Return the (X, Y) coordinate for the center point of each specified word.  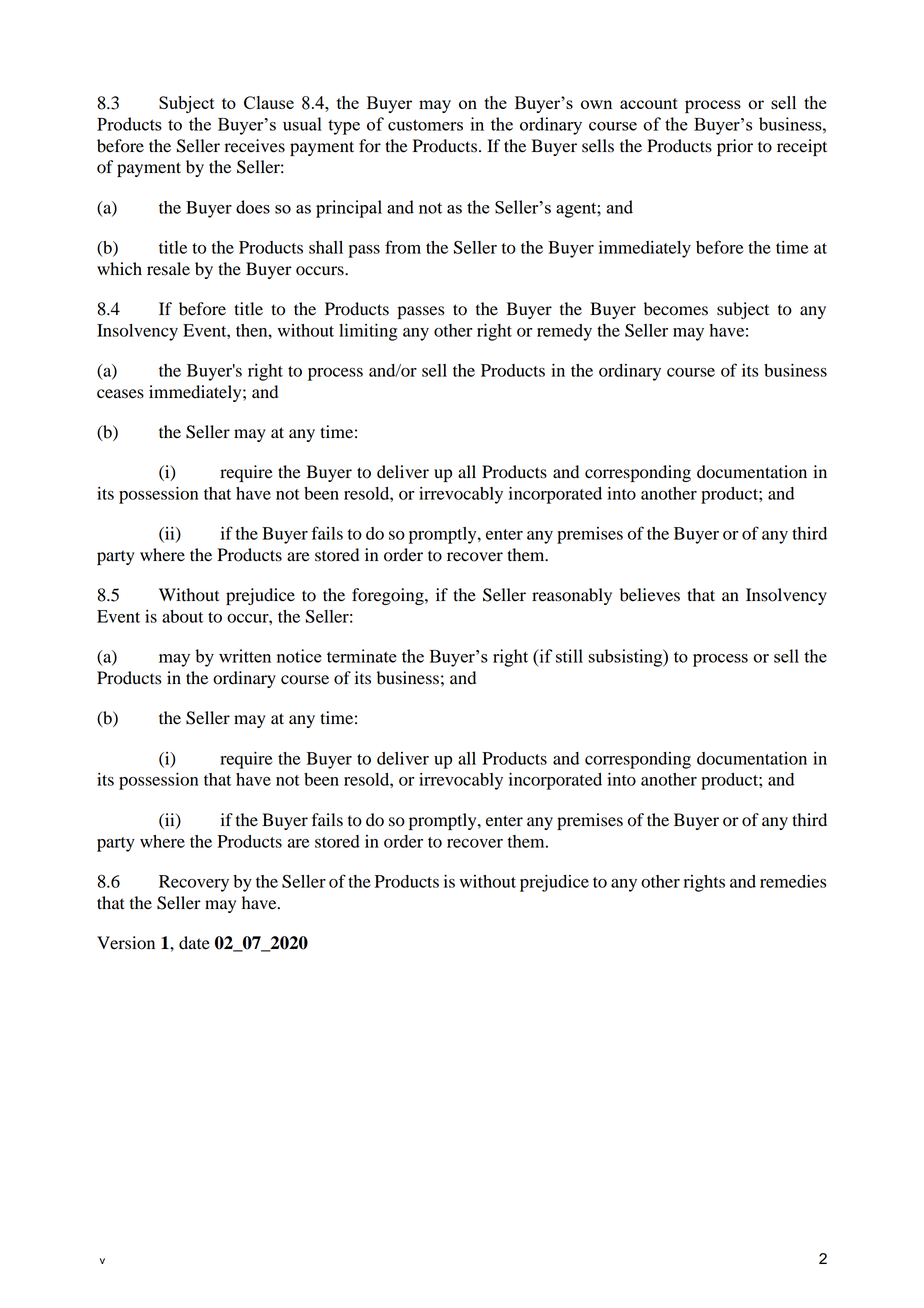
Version (126, 943)
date (194, 943)
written (245, 656)
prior (735, 147)
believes (650, 595)
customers (425, 125)
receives (255, 146)
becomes (676, 309)
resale (168, 269)
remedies (793, 881)
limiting (368, 332)
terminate (362, 656)
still (569, 656)
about (182, 616)
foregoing (389, 596)
